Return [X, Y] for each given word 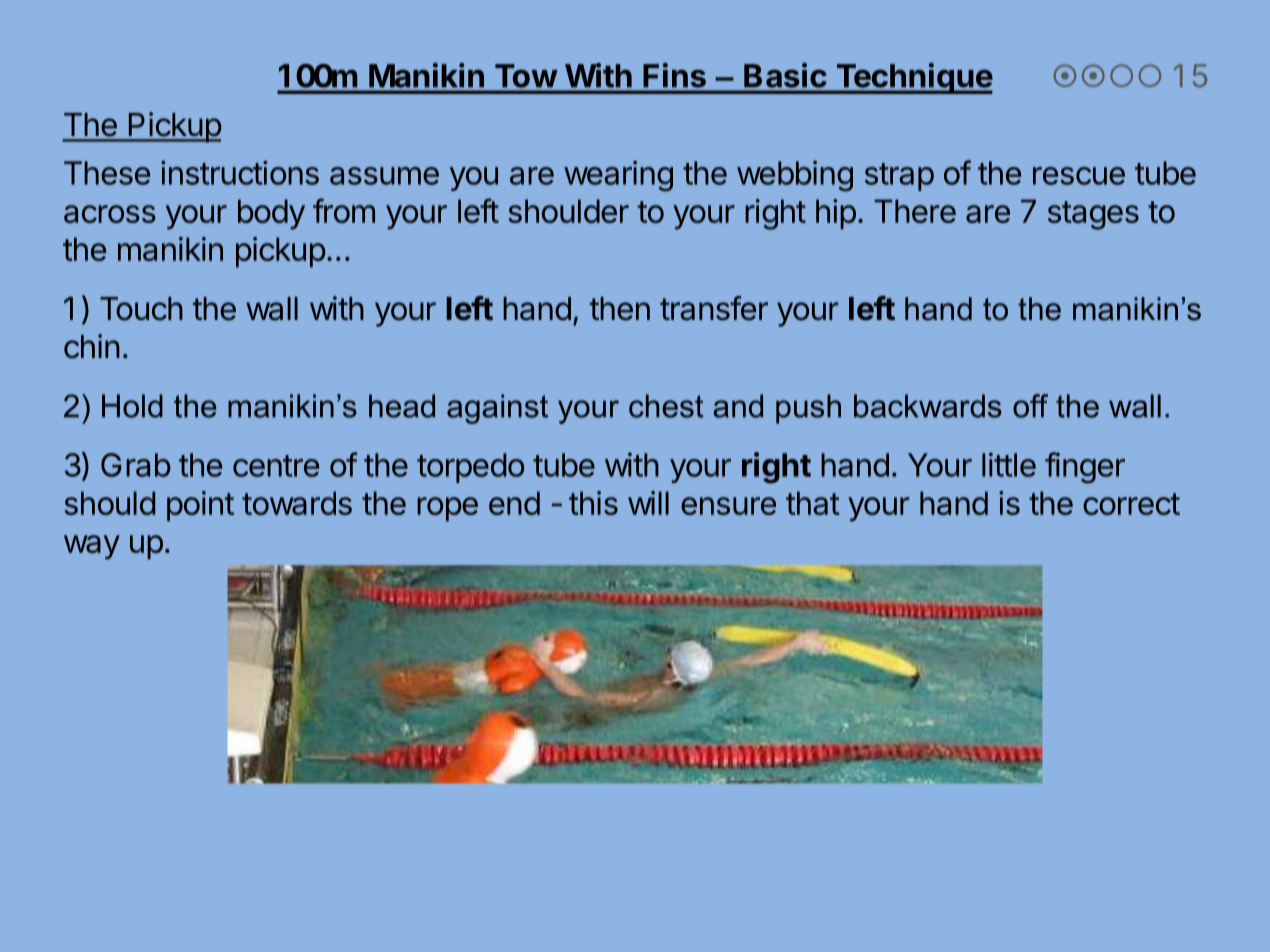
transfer [714, 308]
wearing [618, 176]
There [915, 211]
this [593, 503]
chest [666, 406]
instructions [240, 172]
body [271, 214]
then [620, 309]
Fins [675, 75]
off [1030, 406]
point [200, 506]
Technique [913, 78]
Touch [141, 309]
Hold [132, 406]
